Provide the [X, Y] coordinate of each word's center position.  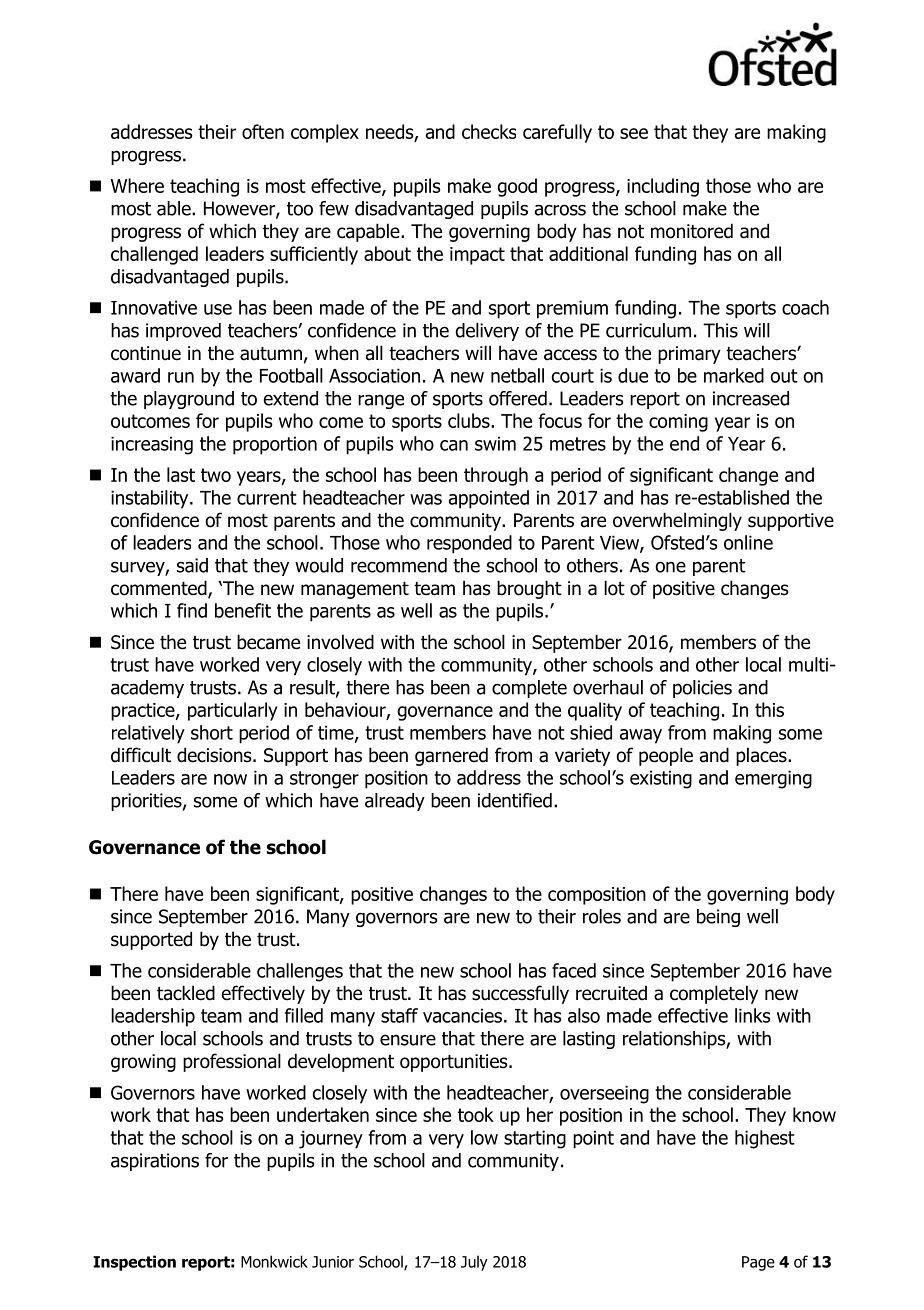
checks [489, 131]
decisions [215, 755]
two [216, 475]
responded [469, 544]
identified [515, 800]
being [718, 918]
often [263, 131]
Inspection [134, 1263]
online [748, 542]
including [663, 187]
